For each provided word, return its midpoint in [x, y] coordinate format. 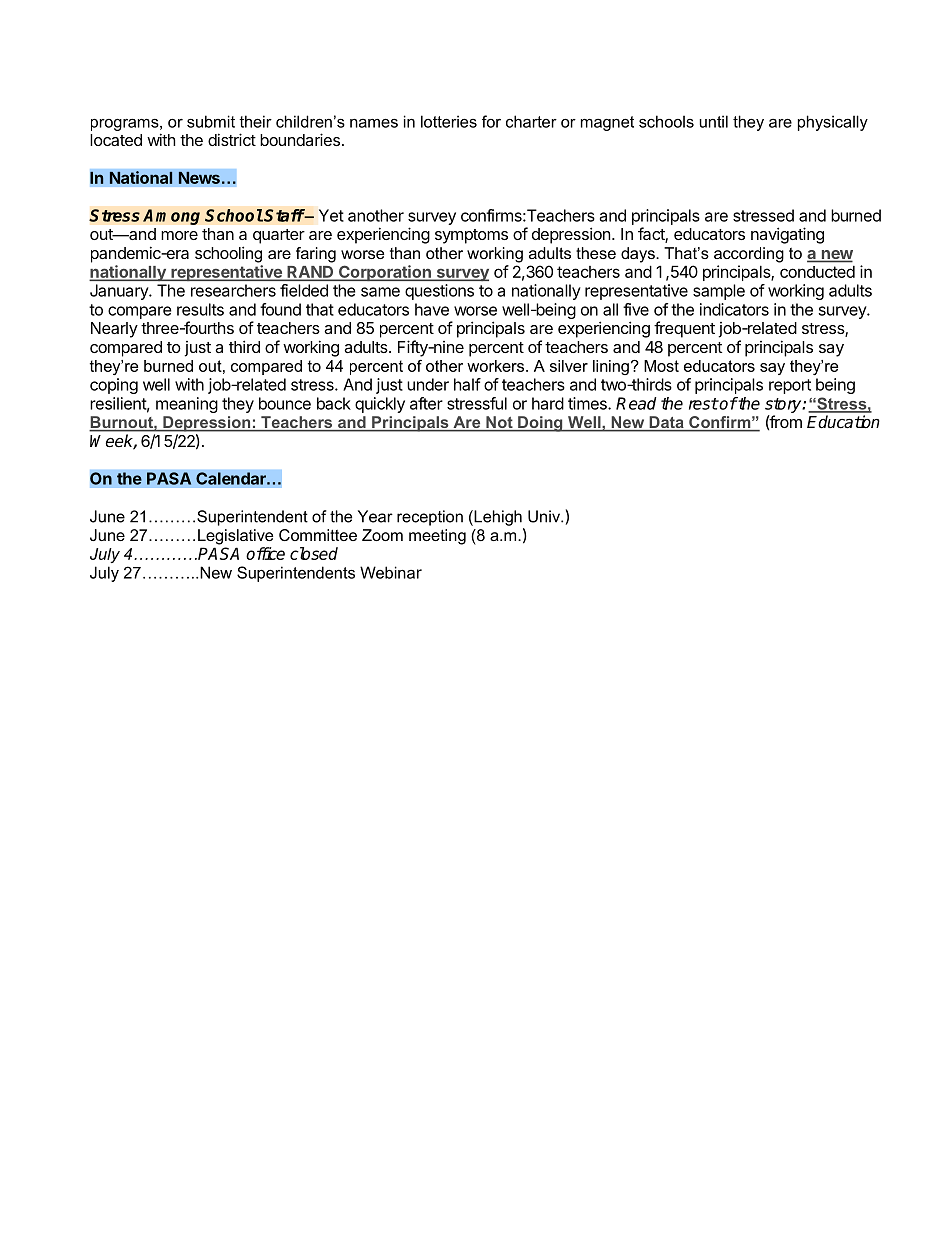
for [491, 121]
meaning [187, 405]
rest [703, 404]
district [232, 139]
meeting [437, 537]
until [713, 121]
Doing [540, 424]
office [265, 553]
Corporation [384, 273]
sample [719, 292]
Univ [545, 516]
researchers [233, 290]
